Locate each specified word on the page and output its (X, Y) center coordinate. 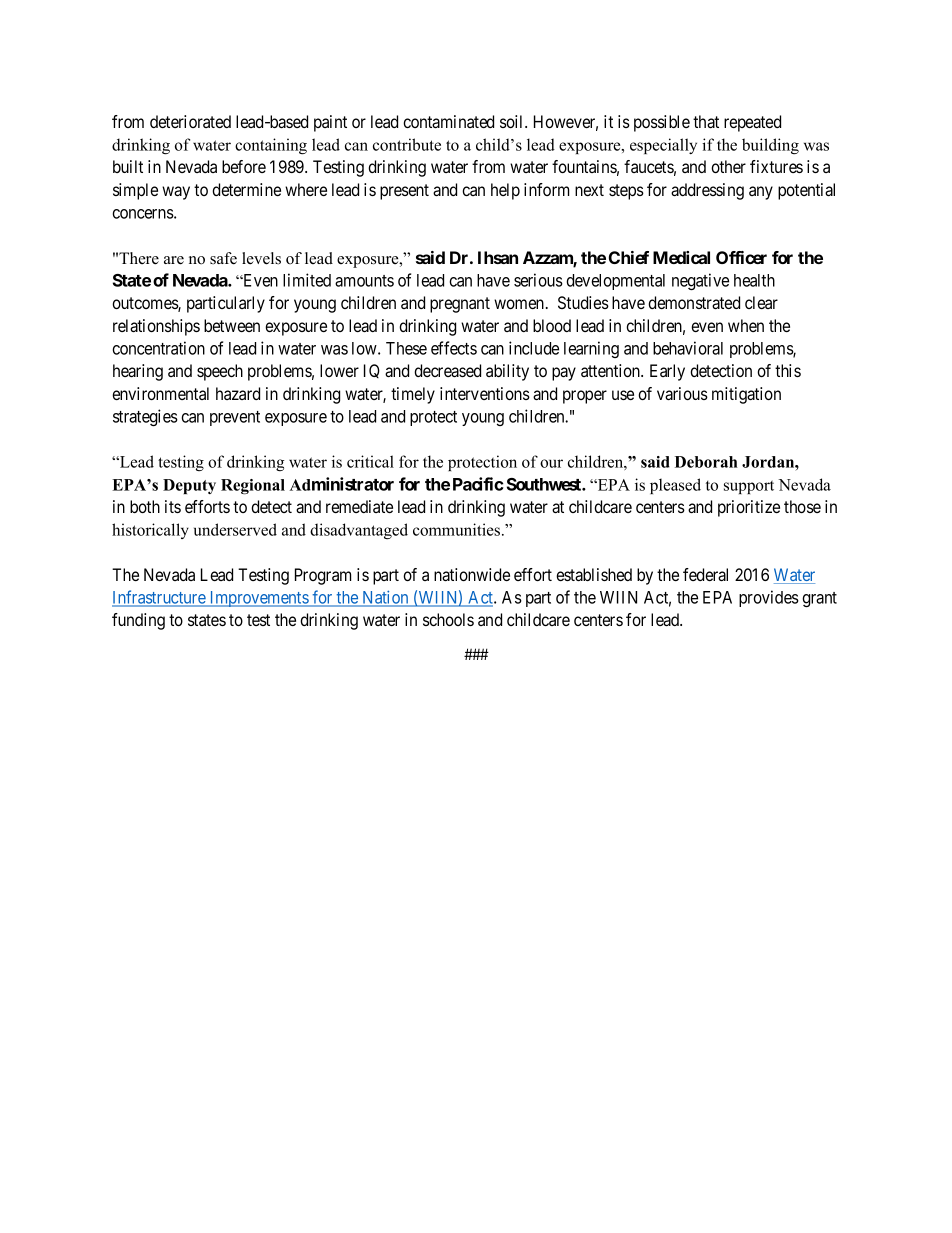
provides (769, 598)
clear (761, 302)
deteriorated (190, 121)
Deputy (189, 486)
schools (448, 619)
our (551, 463)
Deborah (706, 462)
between (232, 325)
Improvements (258, 599)
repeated (752, 123)
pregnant (460, 305)
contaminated (448, 121)
